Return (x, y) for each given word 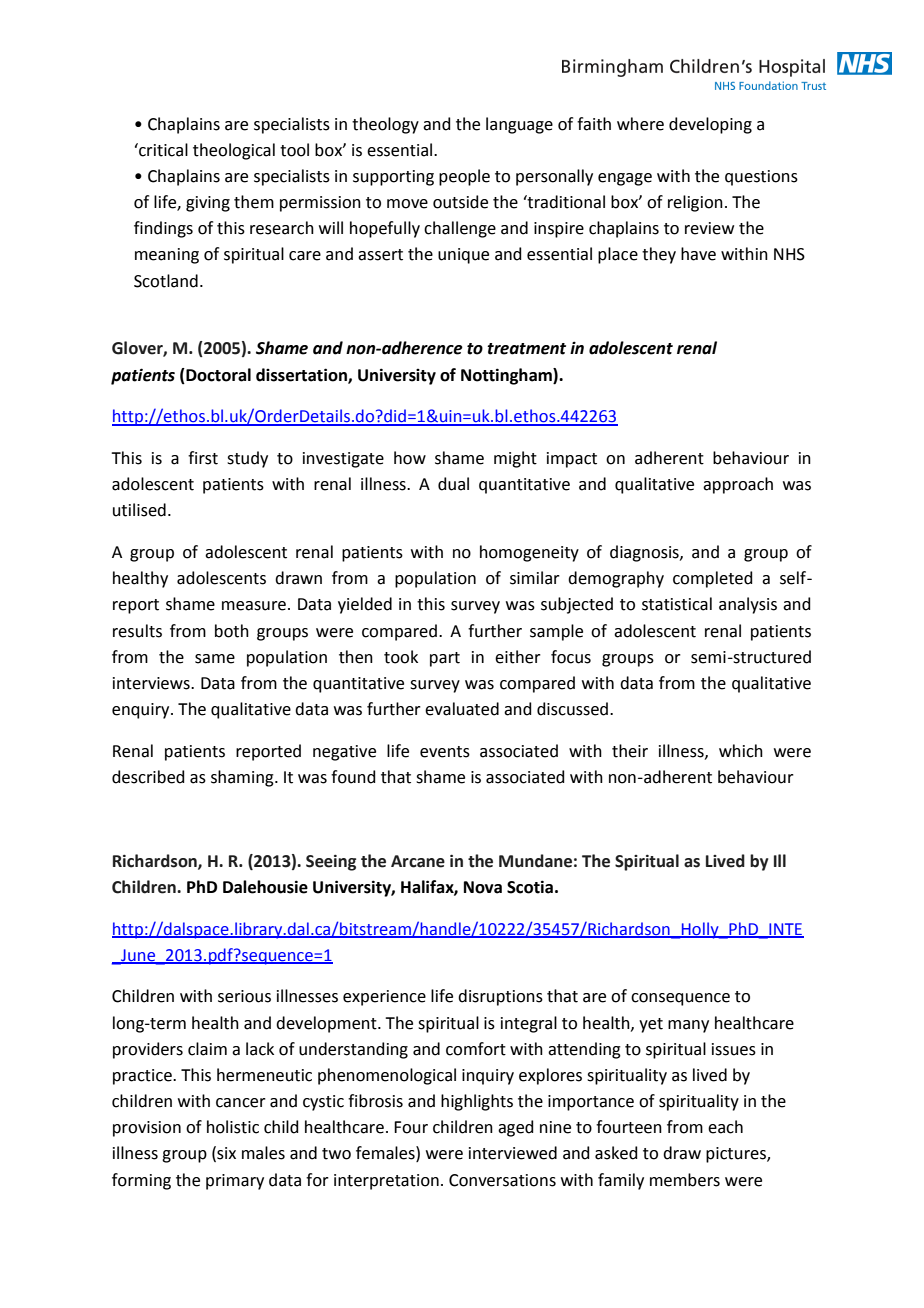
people (464, 177)
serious (244, 996)
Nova (483, 887)
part (445, 659)
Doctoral (217, 375)
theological (234, 151)
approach (738, 485)
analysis (748, 605)
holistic (233, 1127)
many (688, 1026)
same (215, 659)
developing (710, 125)
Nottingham (507, 376)
